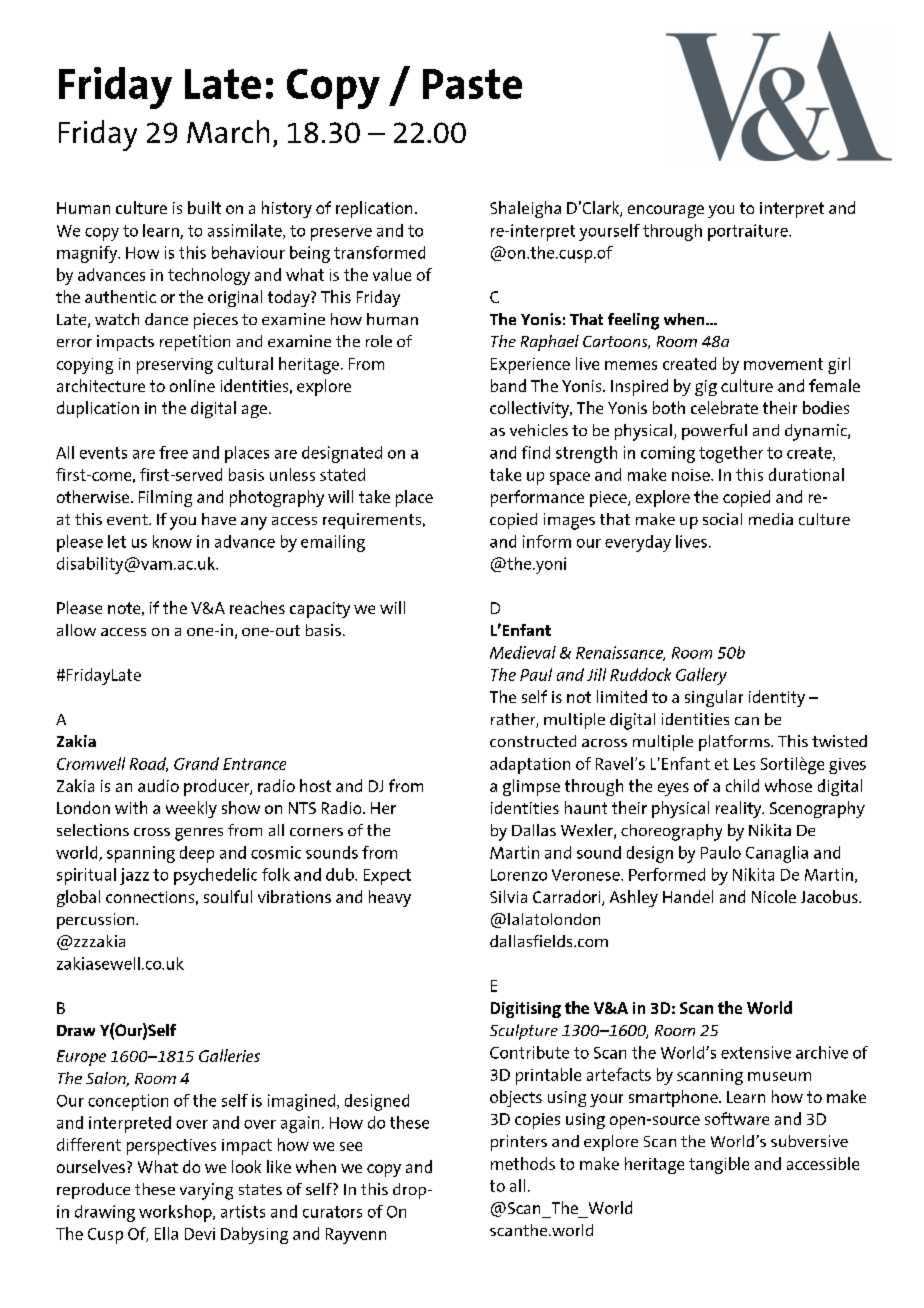  What do you see at coordinates (228, 131) in the image?
I see `March` at bounding box center [228, 131].
